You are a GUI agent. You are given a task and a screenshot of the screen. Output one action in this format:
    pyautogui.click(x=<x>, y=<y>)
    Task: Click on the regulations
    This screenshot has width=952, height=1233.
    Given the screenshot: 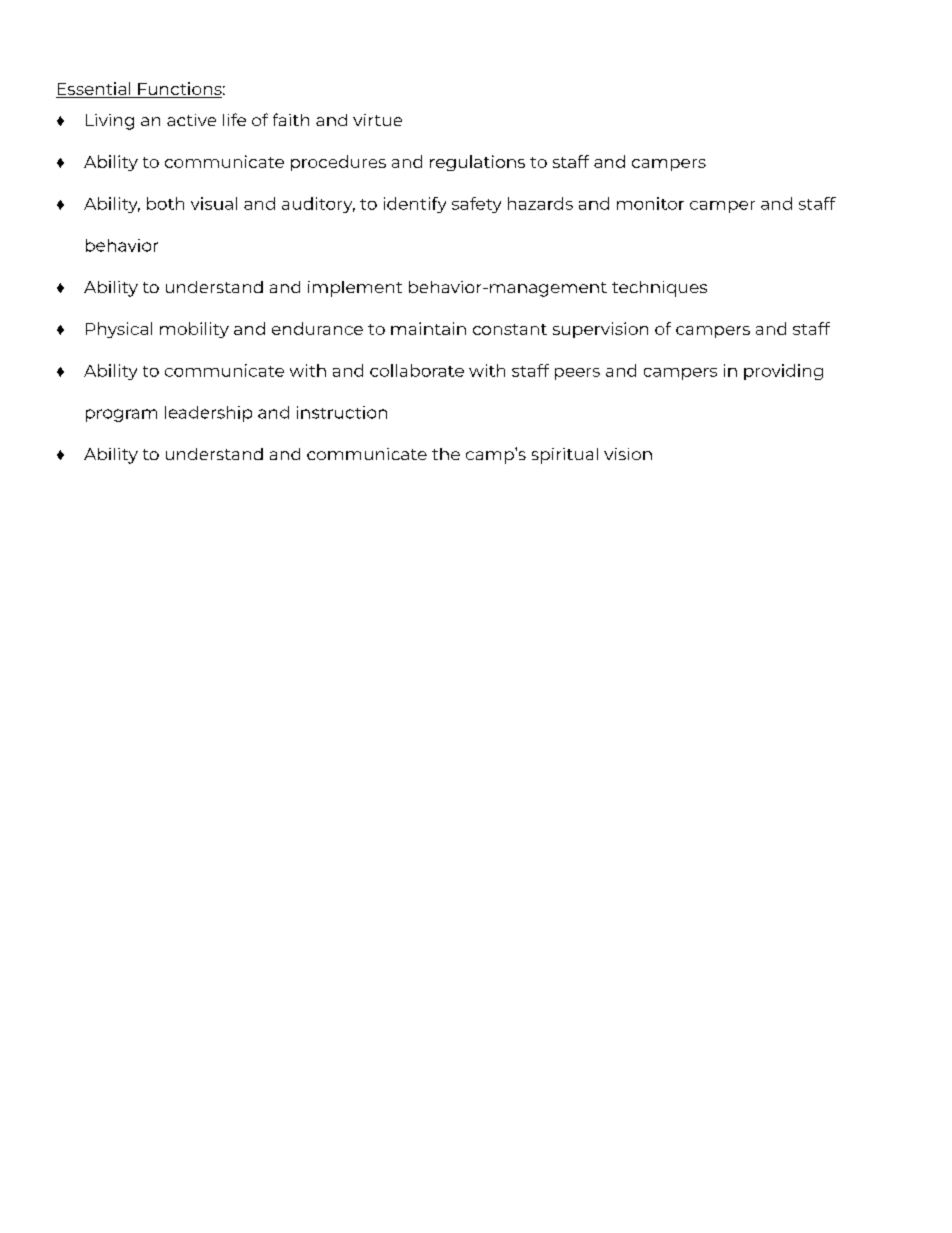 What is the action you would take?
    pyautogui.click(x=477, y=163)
